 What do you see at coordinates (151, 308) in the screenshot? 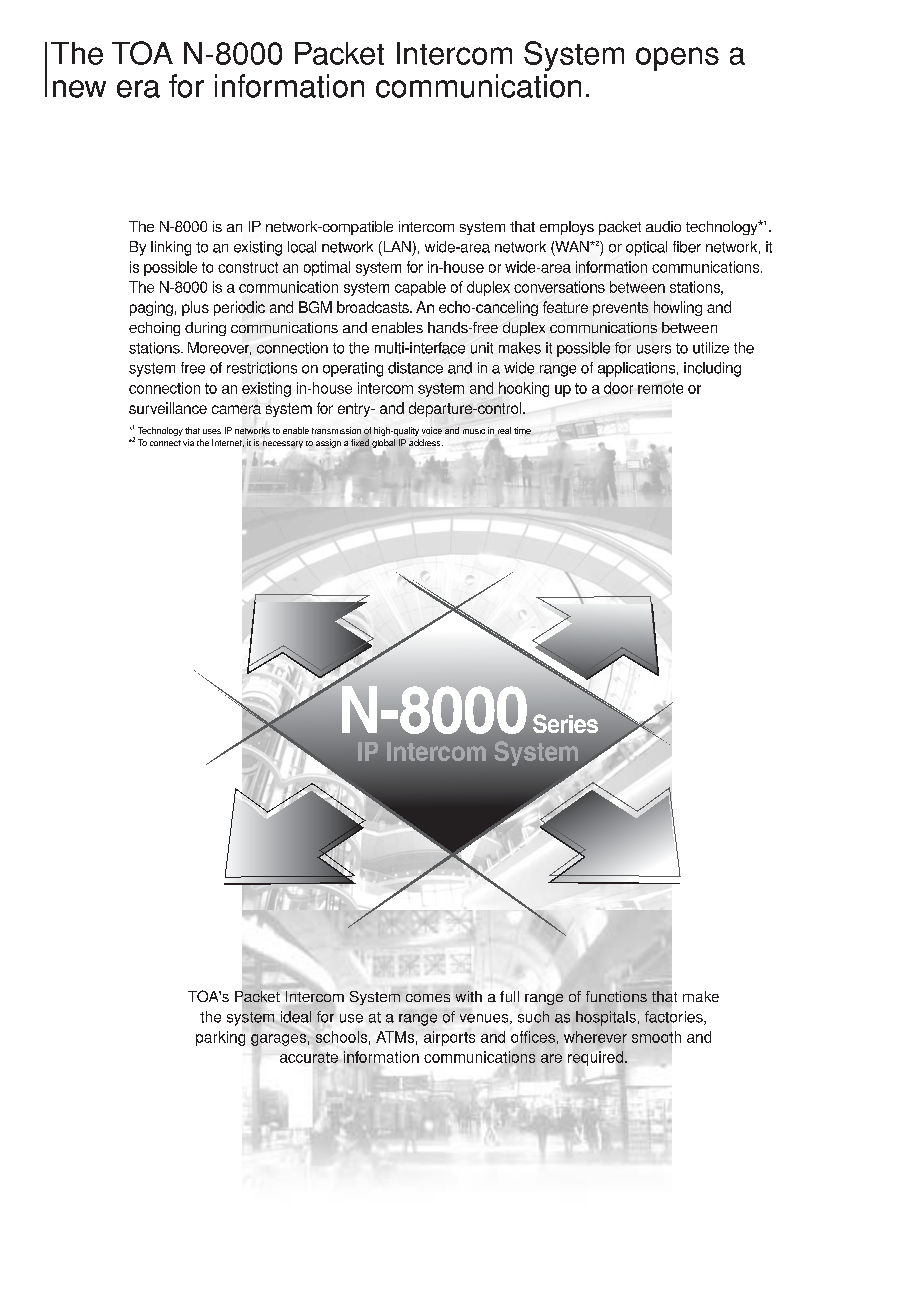
I see `paging` at bounding box center [151, 308].
